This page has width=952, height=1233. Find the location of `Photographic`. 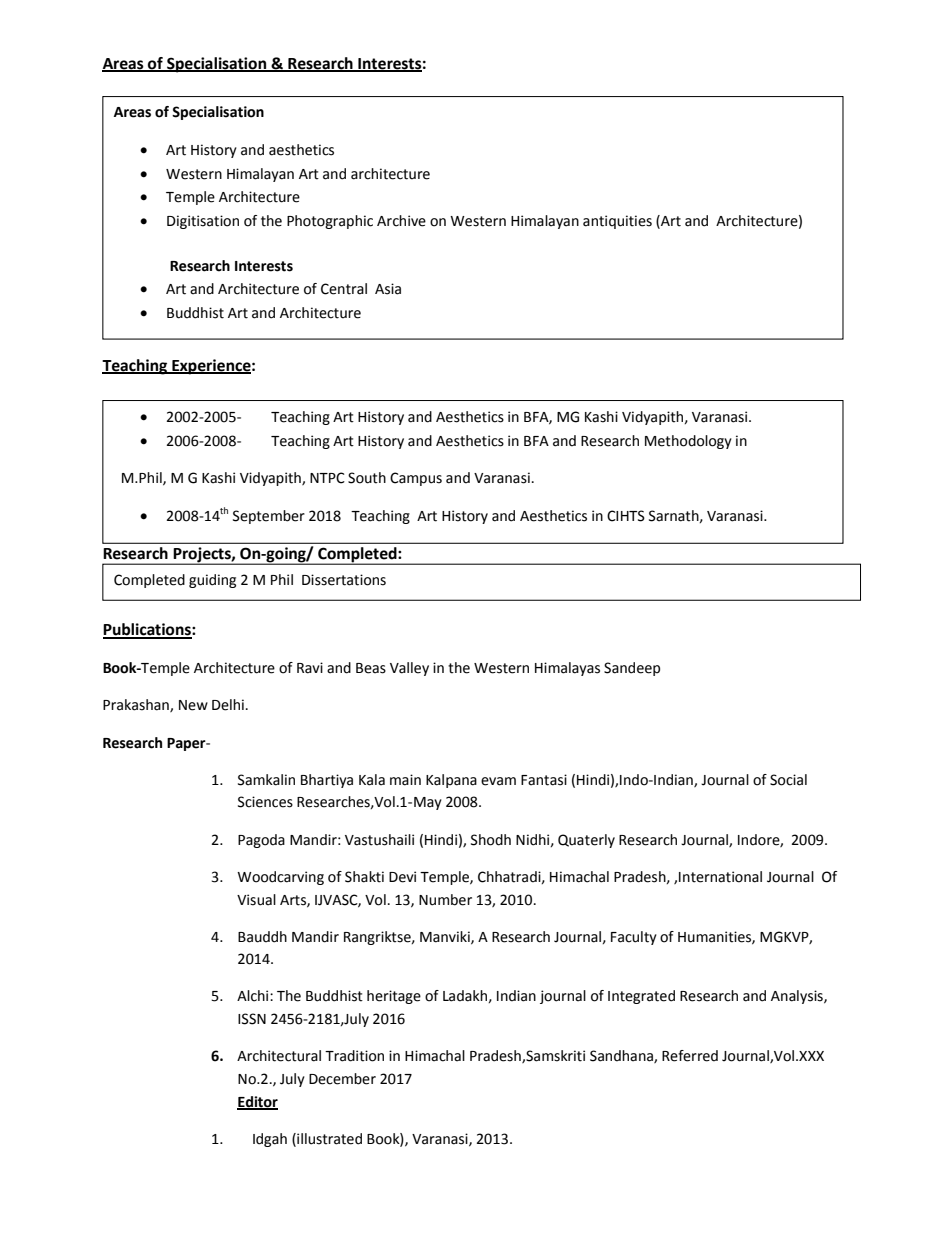

Photographic is located at coordinates (330, 222).
